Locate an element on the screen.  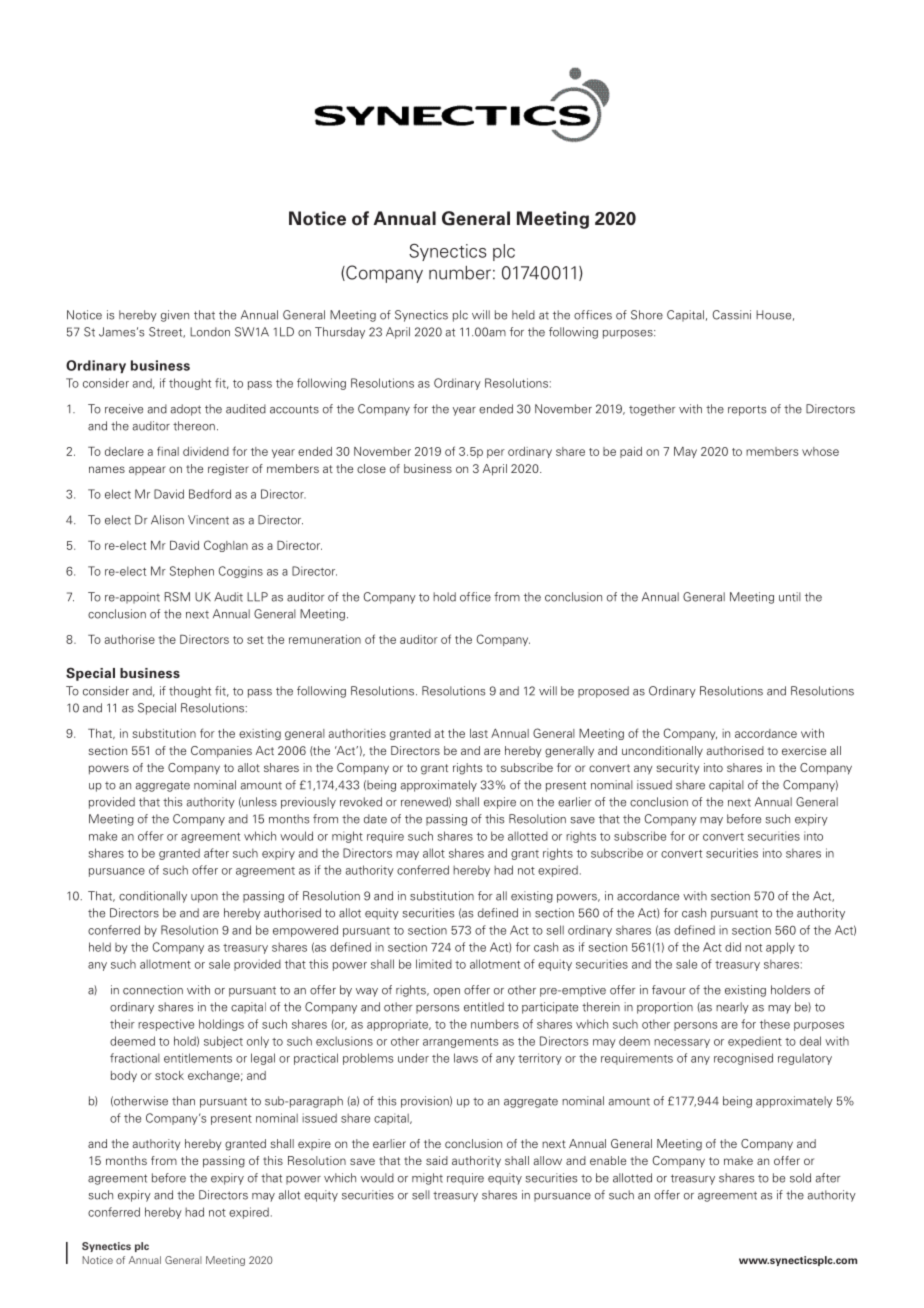
Thursday is located at coordinates (340, 333).
